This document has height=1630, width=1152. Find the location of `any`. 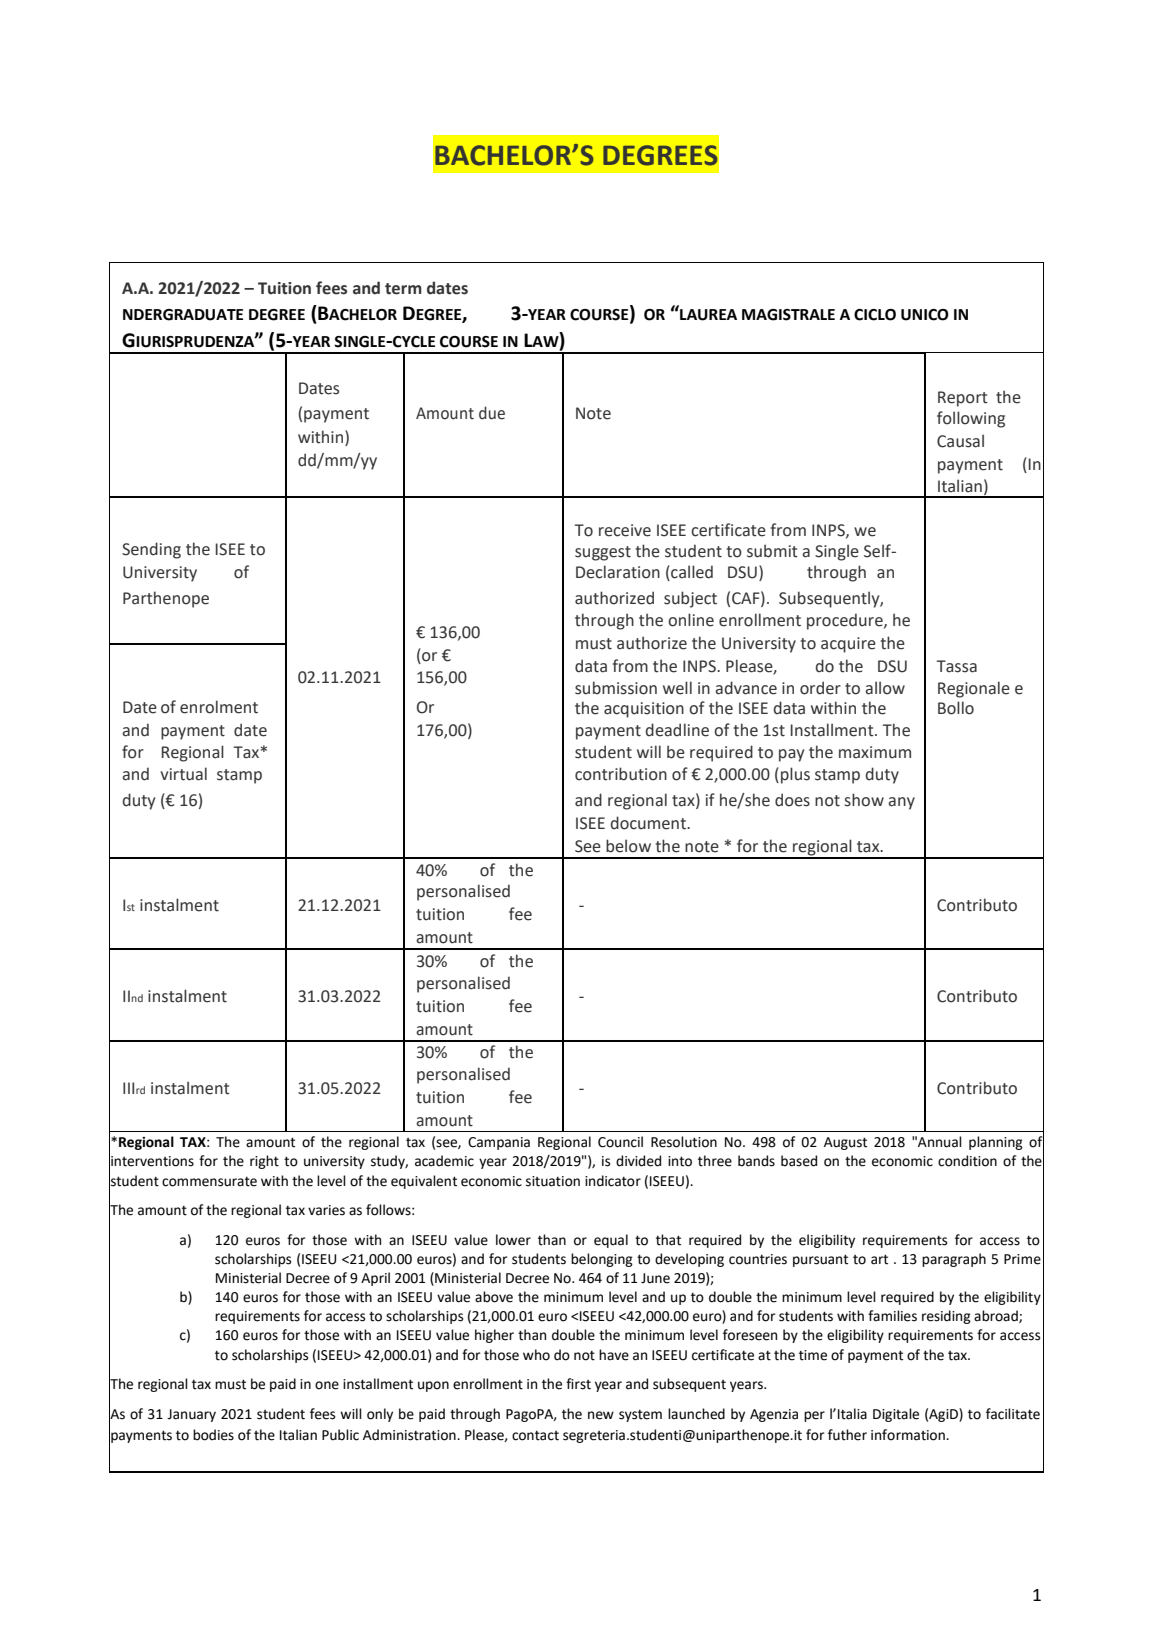

any is located at coordinates (901, 803).
